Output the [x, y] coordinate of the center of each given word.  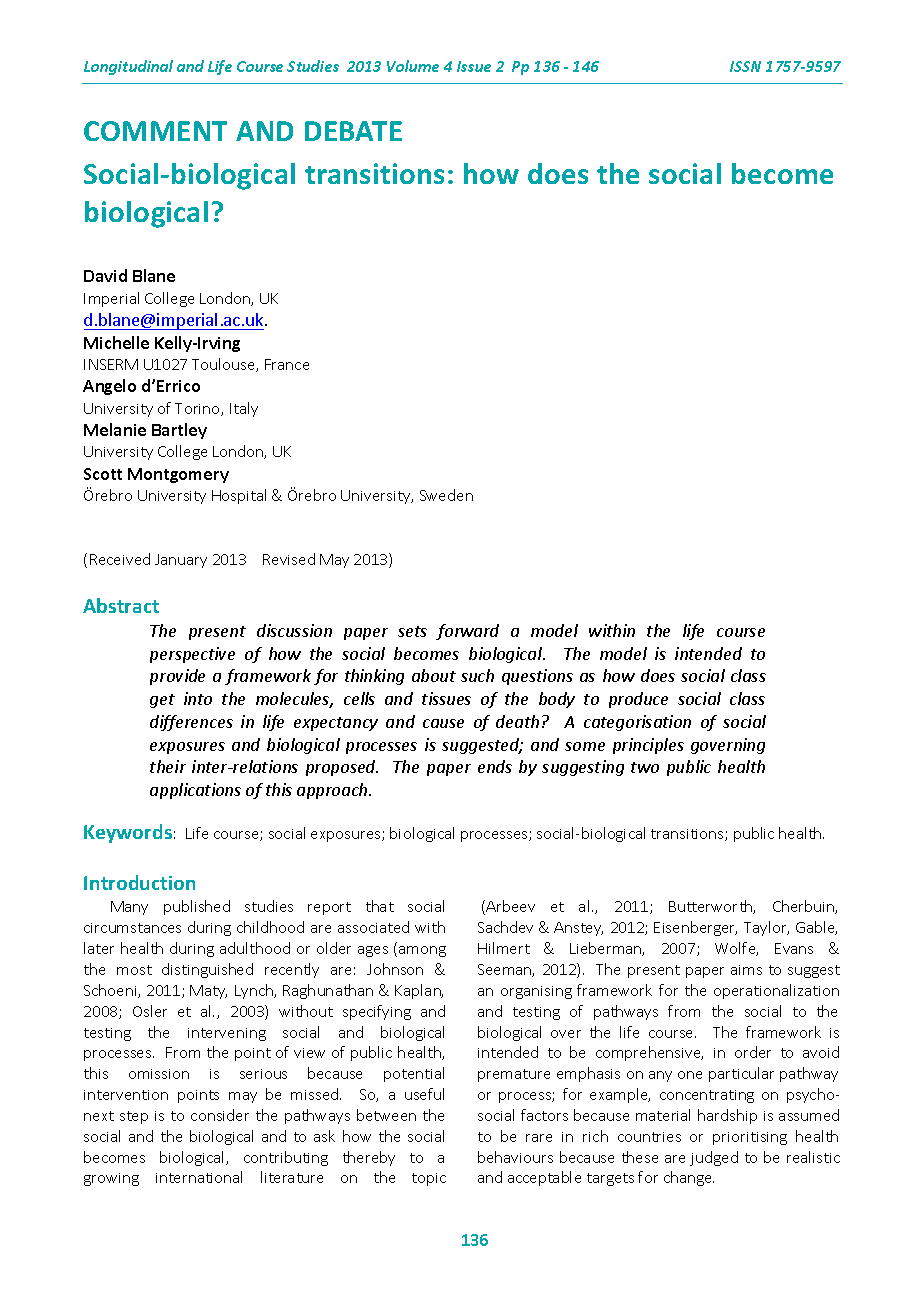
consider [220, 1115]
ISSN [745, 66]
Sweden [446, 495]
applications [195, 791]
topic [429, 1179]
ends [495, 766]
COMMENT [155, 131]
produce [638, 700]
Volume [413, 66]
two [645, 767]
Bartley [179, 431]
